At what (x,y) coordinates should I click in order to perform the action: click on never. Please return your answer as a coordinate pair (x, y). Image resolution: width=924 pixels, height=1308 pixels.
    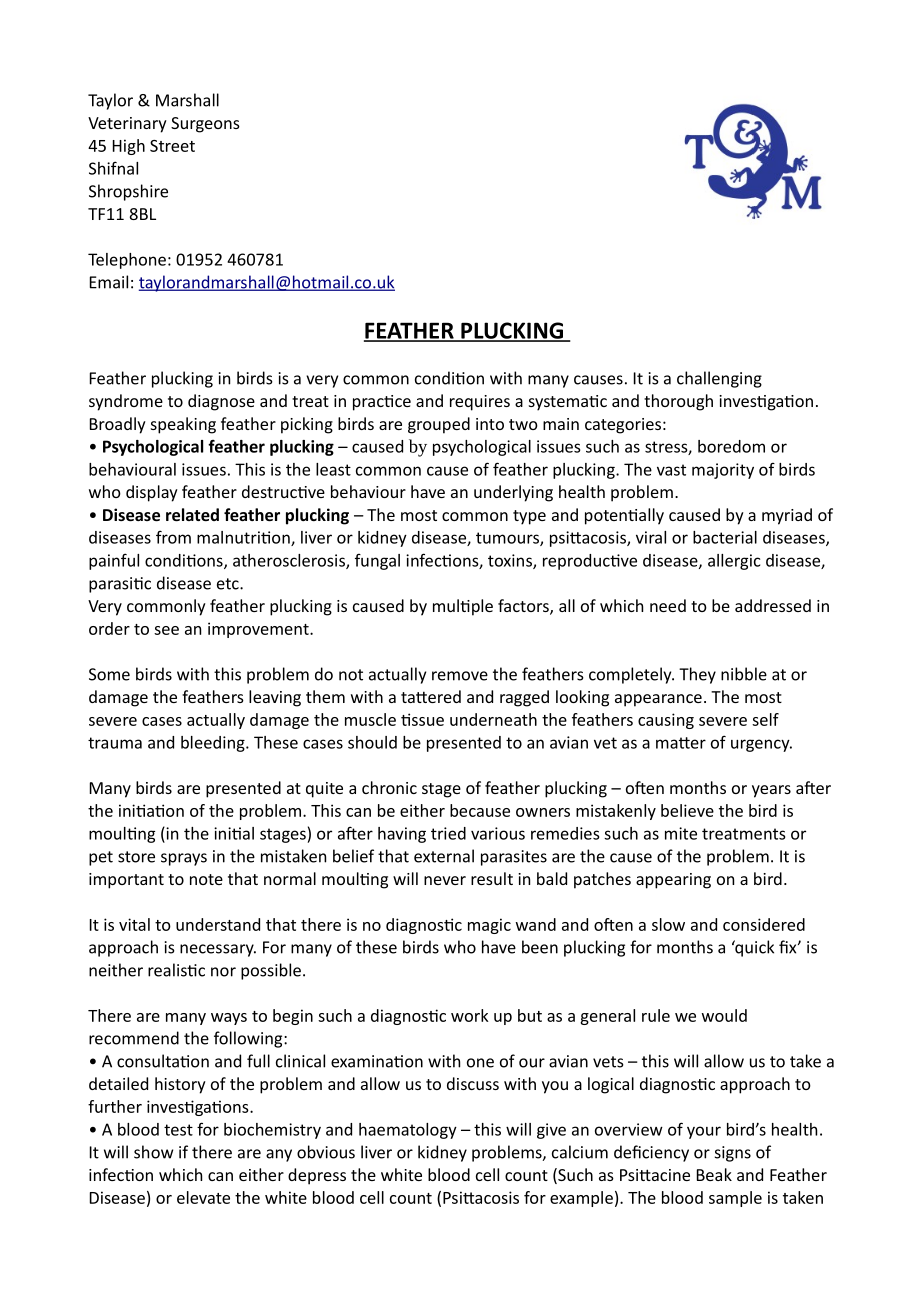
    Looking at the image, I should click on (445, 880).
